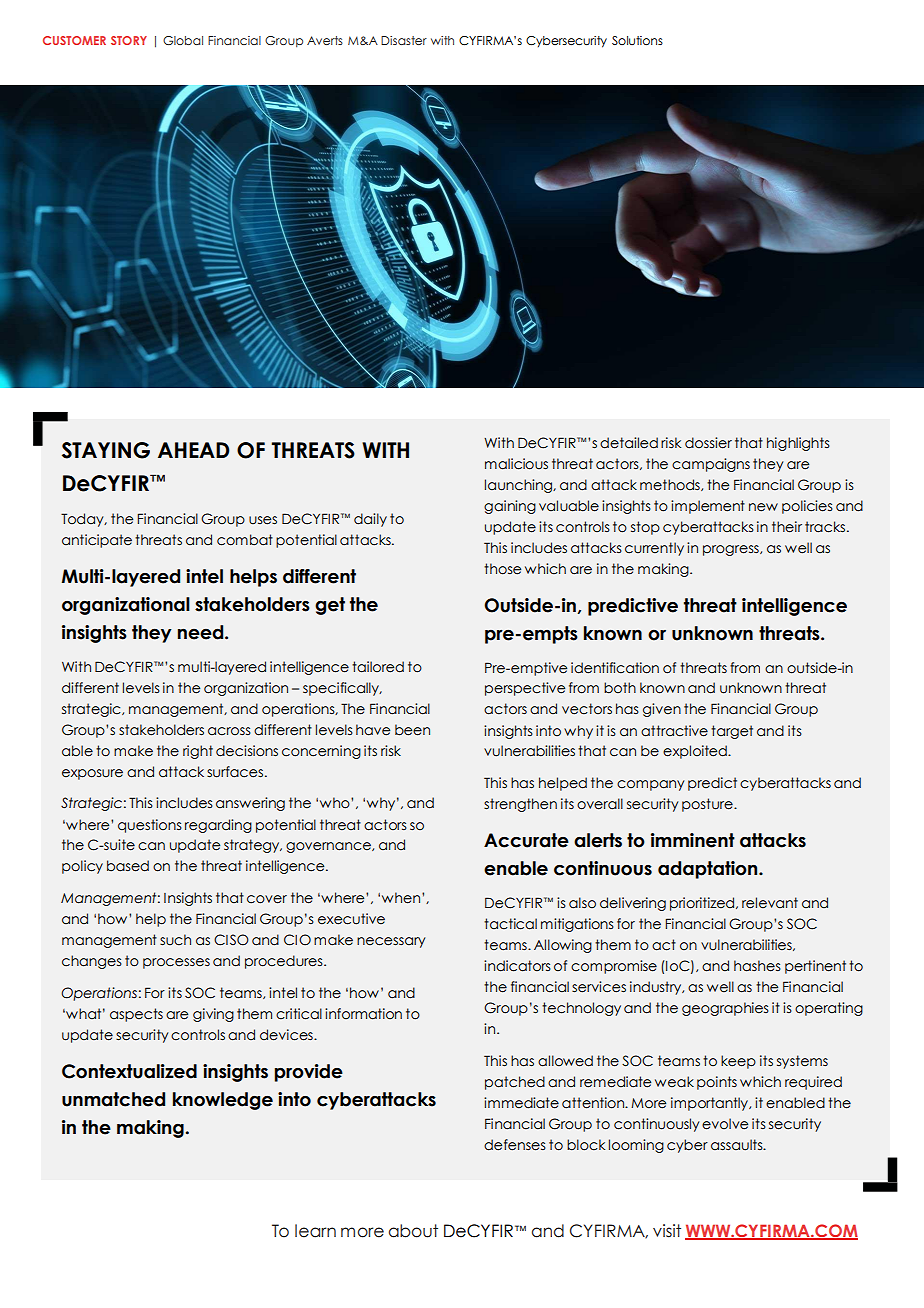  Describe the element at coordinates (183, 40) in the page. I see `Global` at that location.
